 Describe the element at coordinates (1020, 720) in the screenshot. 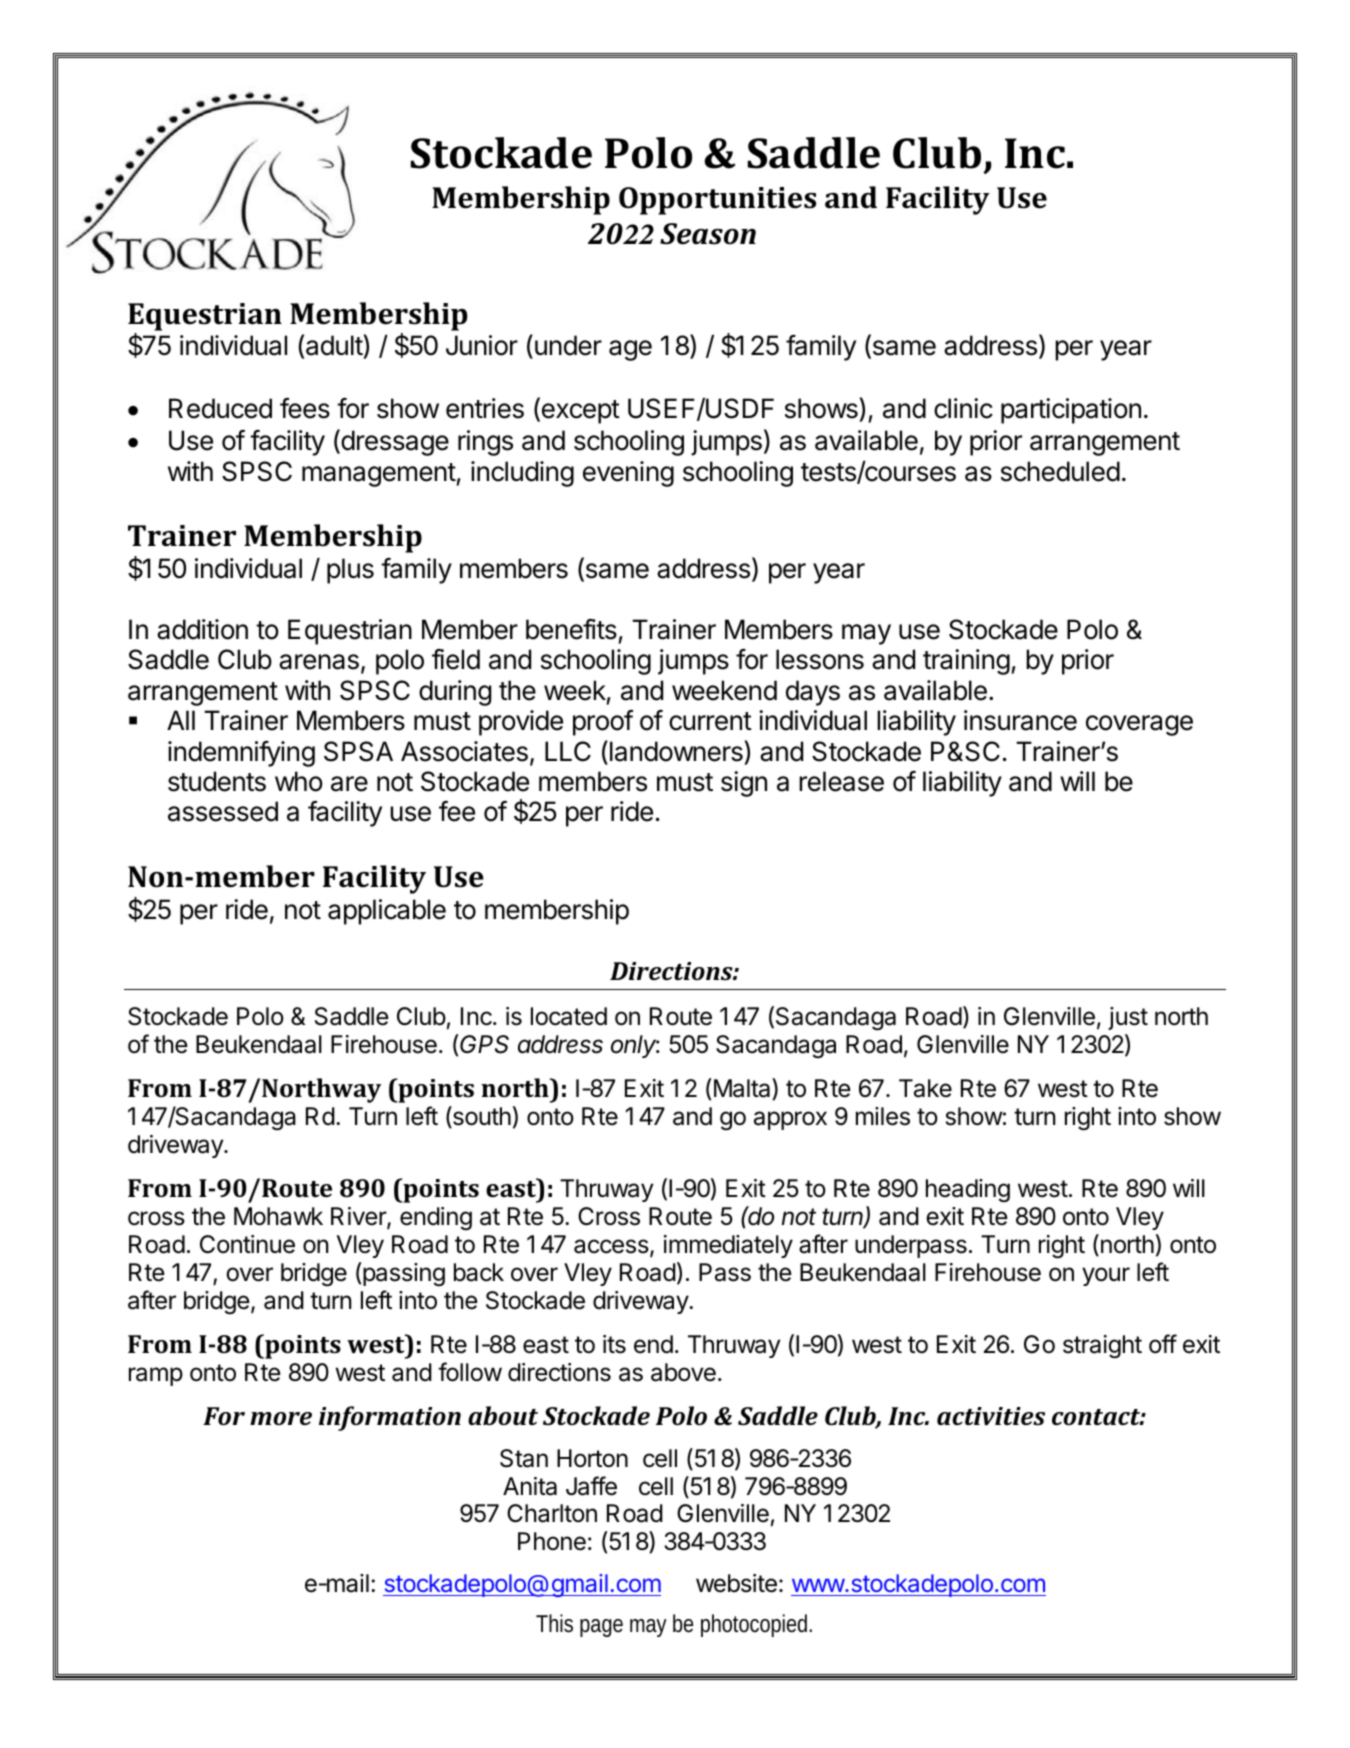

I see `insurance` at that location.
